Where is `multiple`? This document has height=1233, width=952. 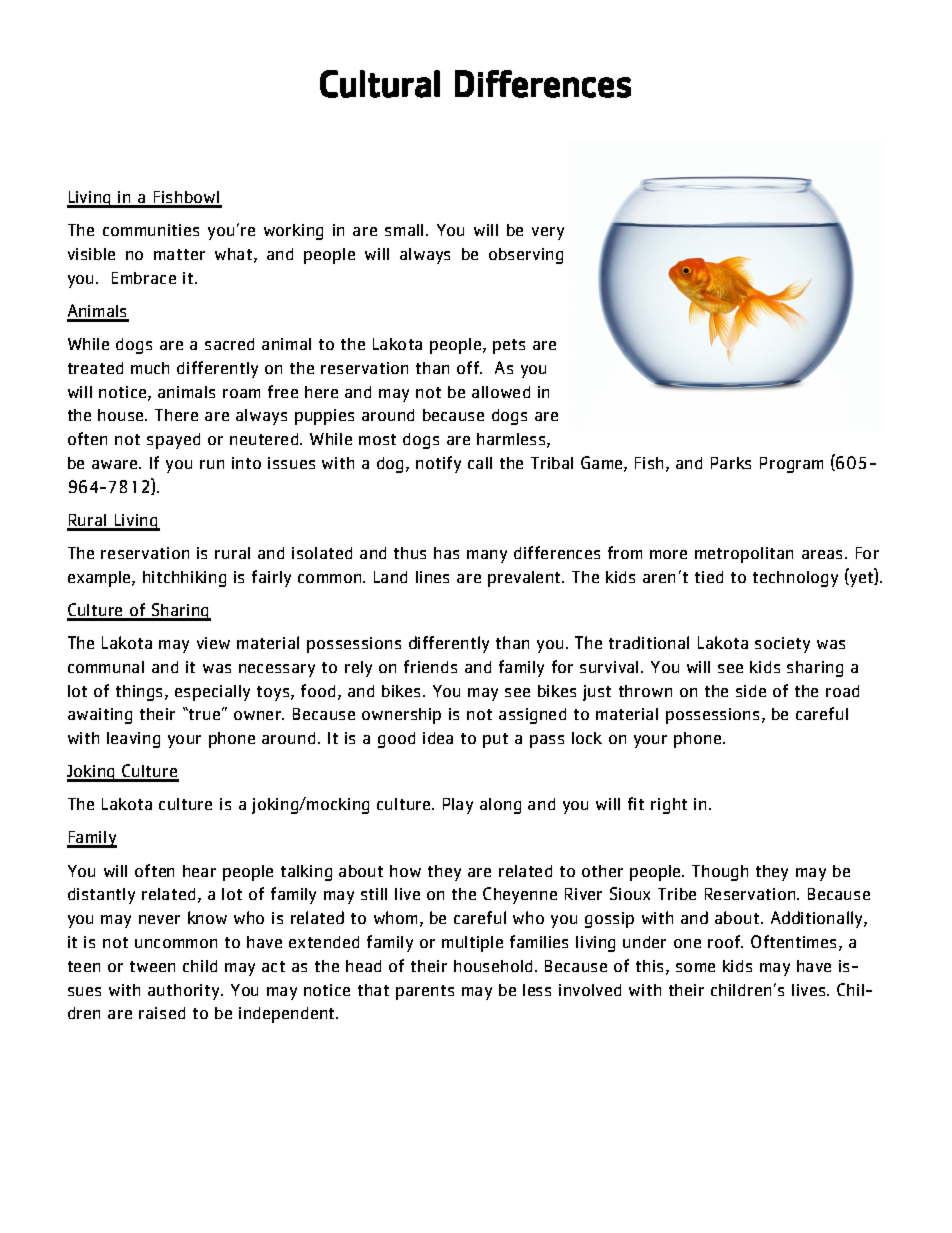
multiple is located at coordinates (472, 944).
